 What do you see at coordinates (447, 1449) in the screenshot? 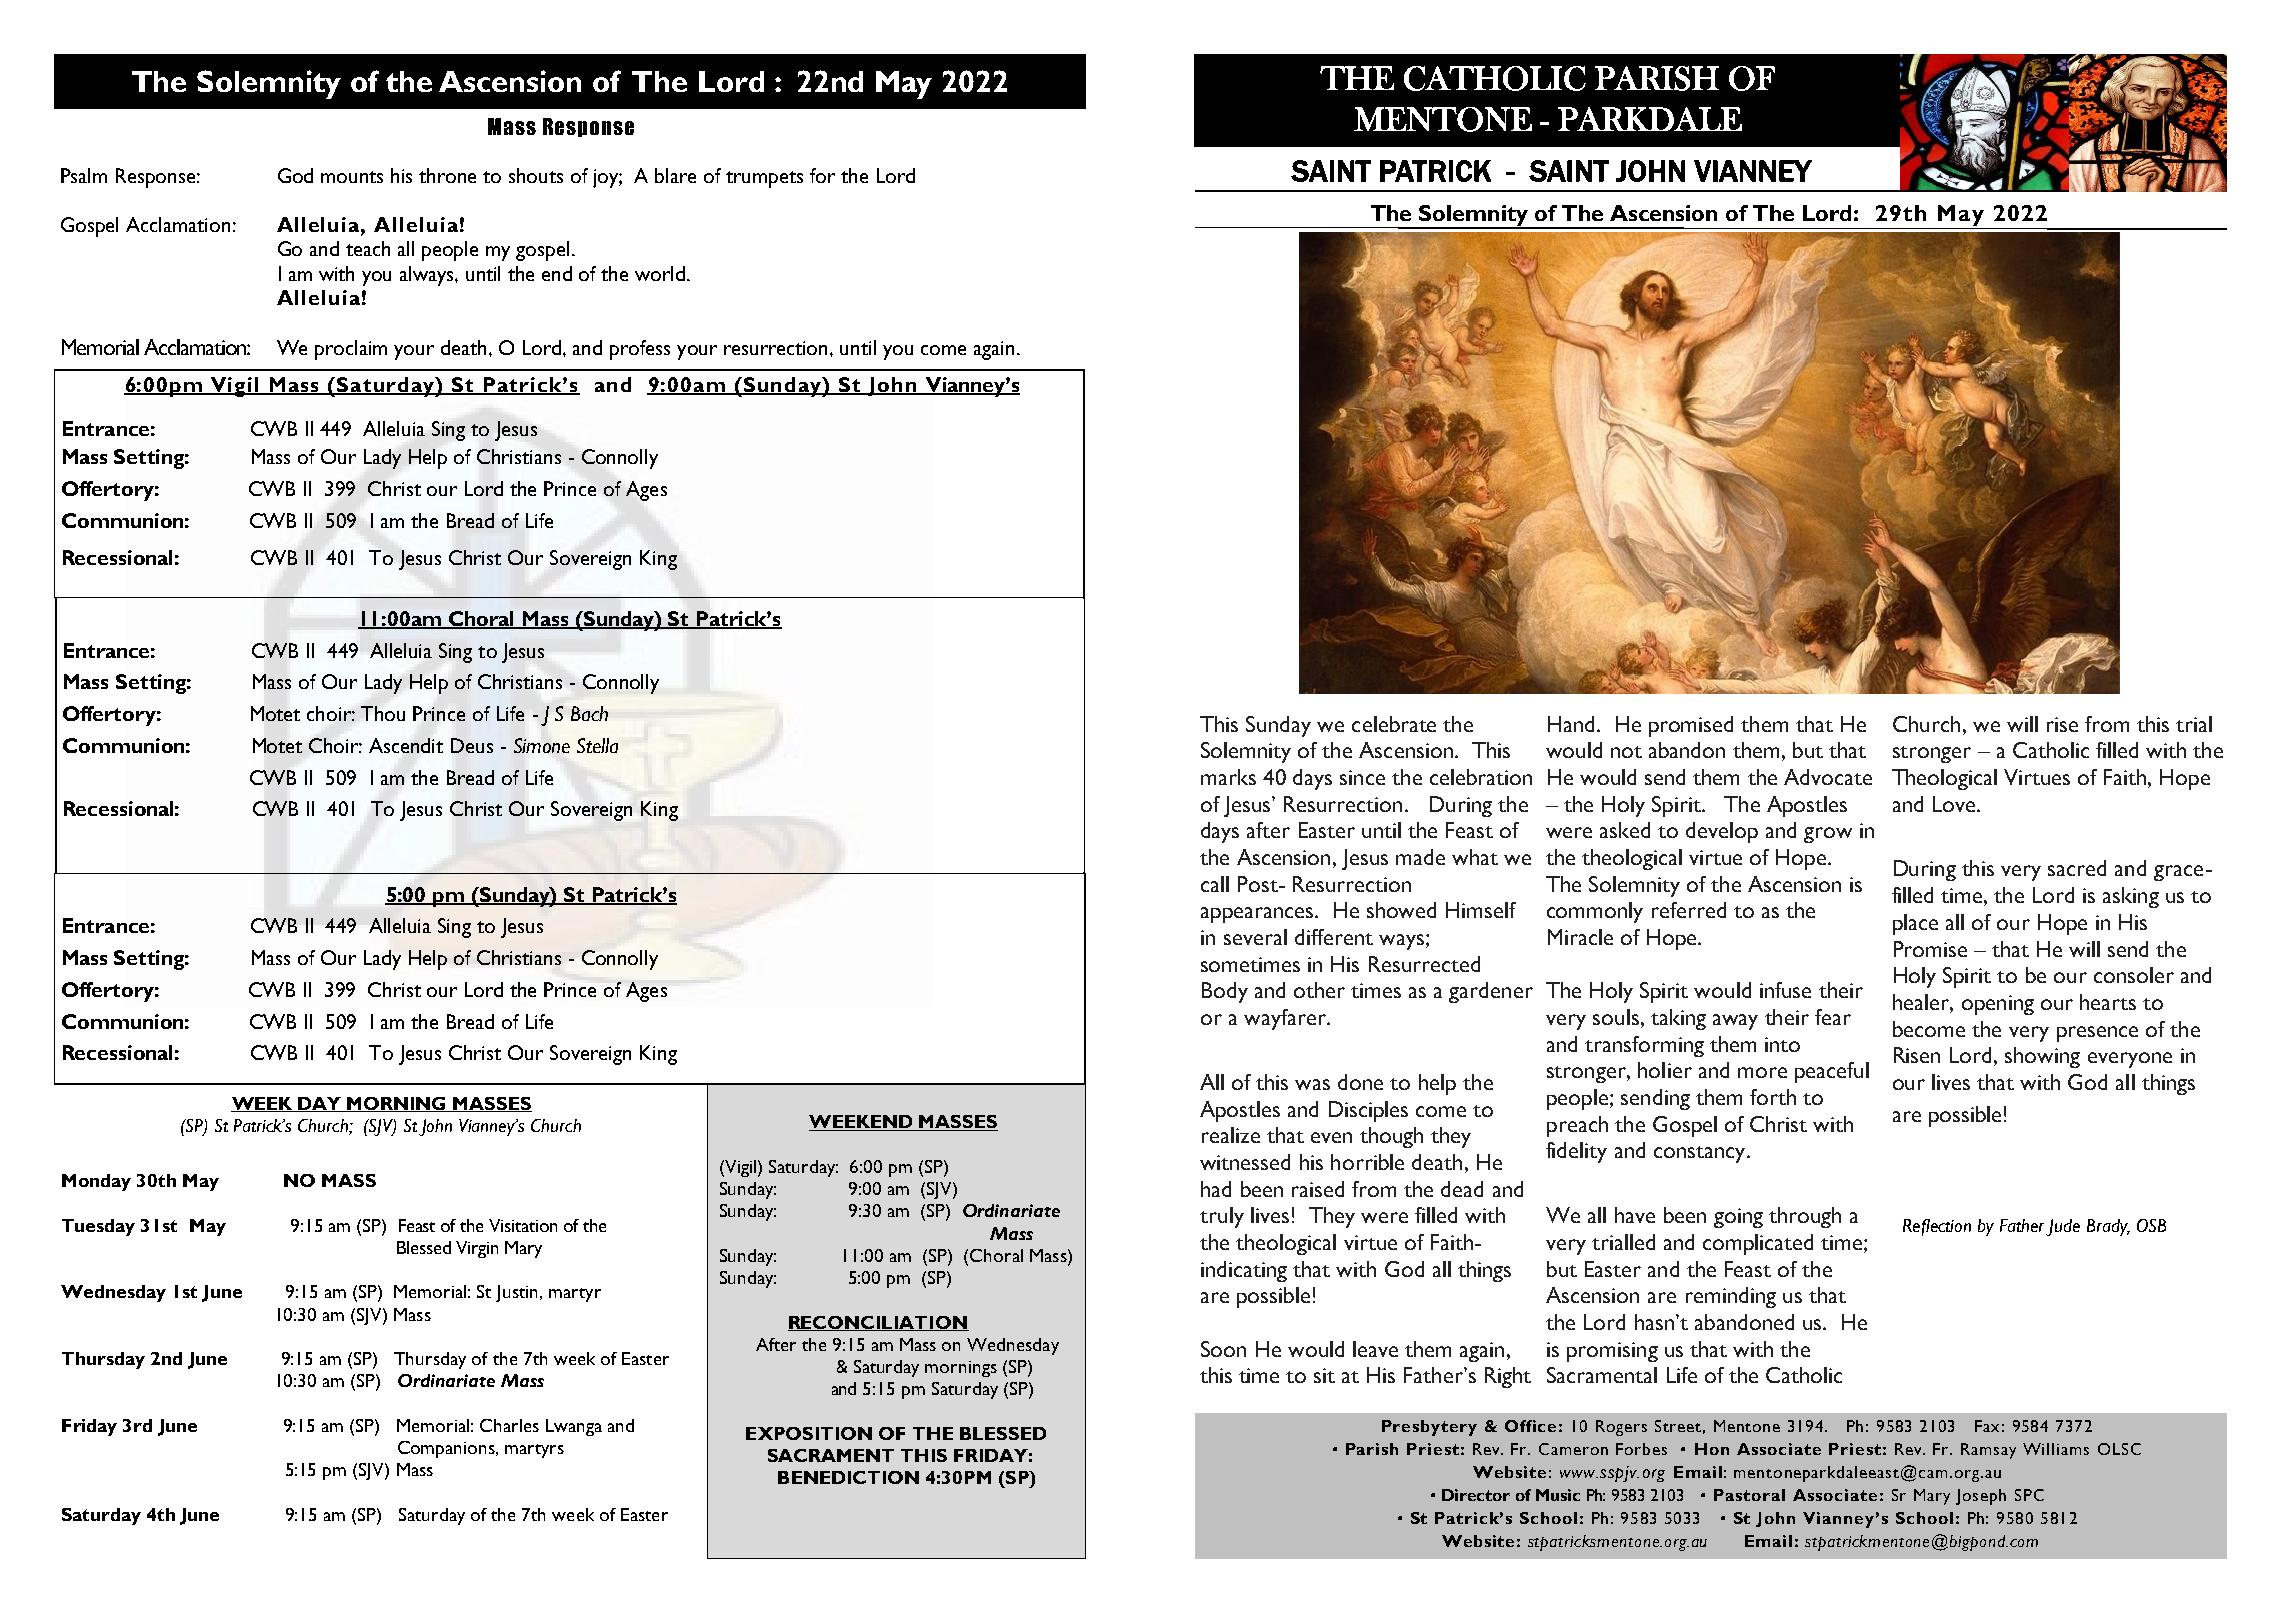
I see `Companions` at bounding box center [447, 1449].
